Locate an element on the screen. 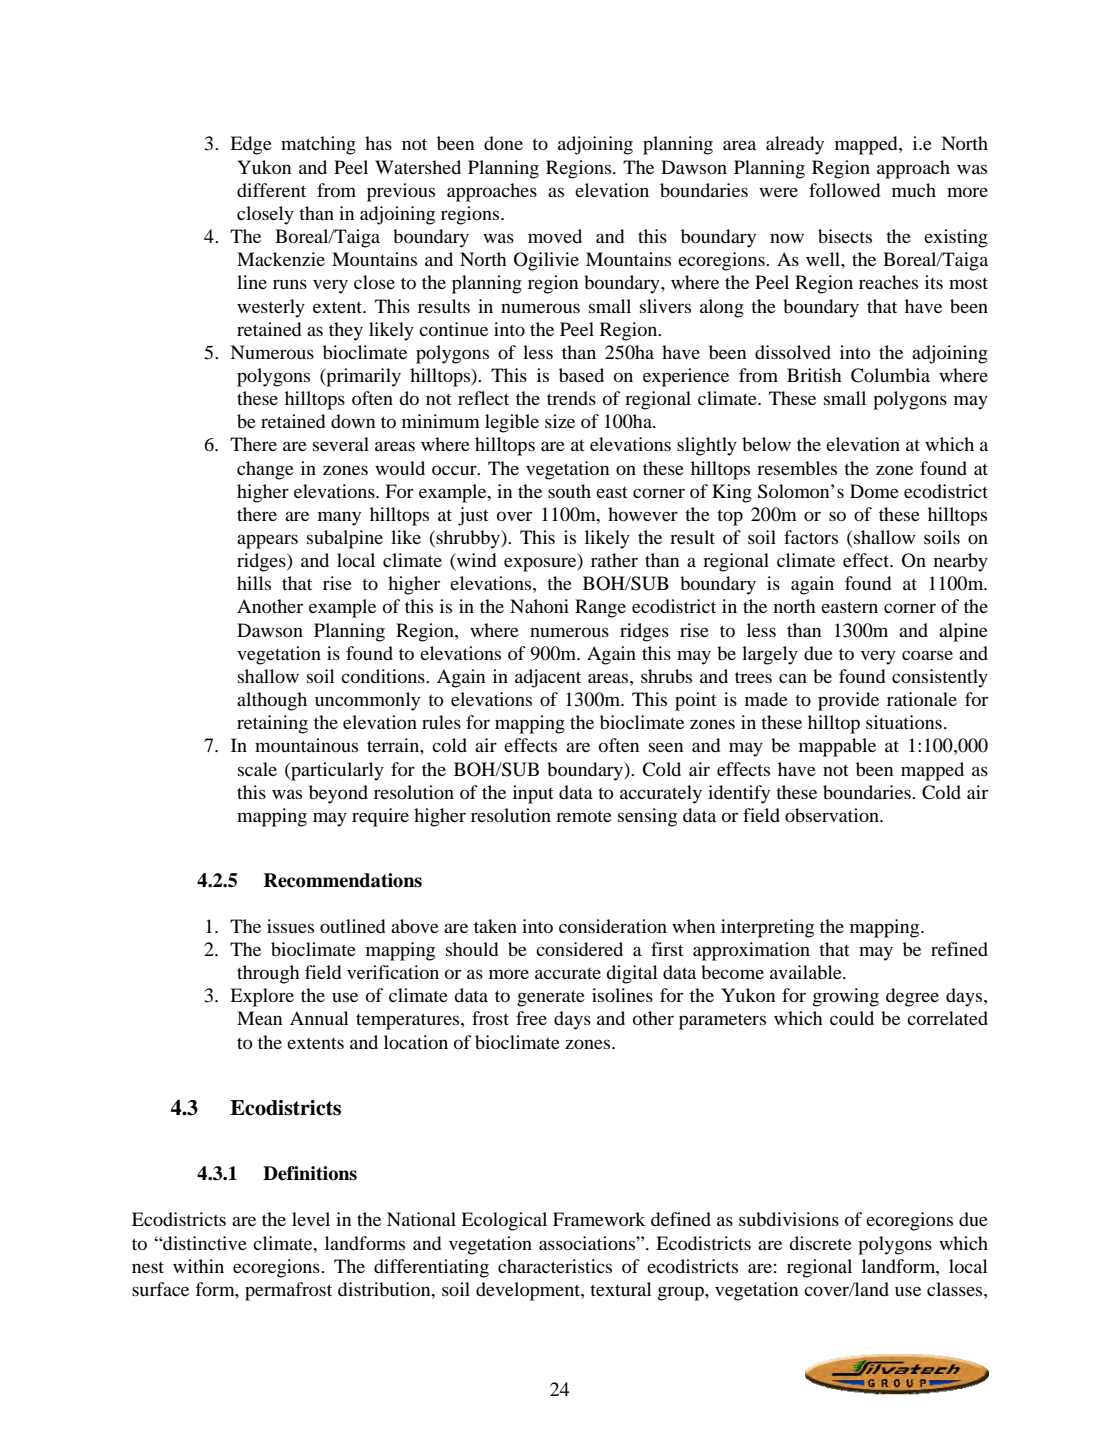  change is located at coordinates (265, 470).
